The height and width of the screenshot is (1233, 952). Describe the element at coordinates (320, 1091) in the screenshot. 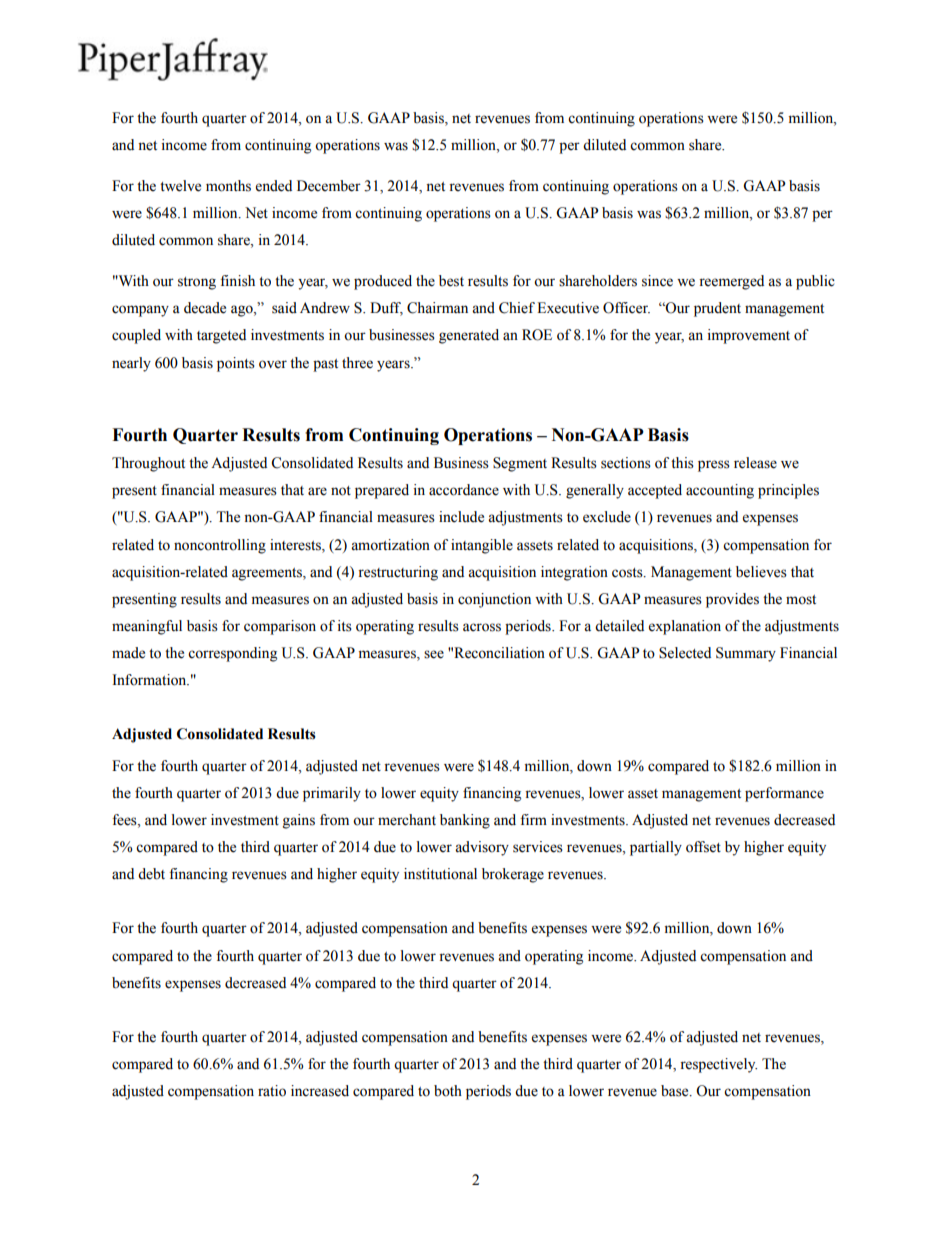

I see `increased` at that location.
